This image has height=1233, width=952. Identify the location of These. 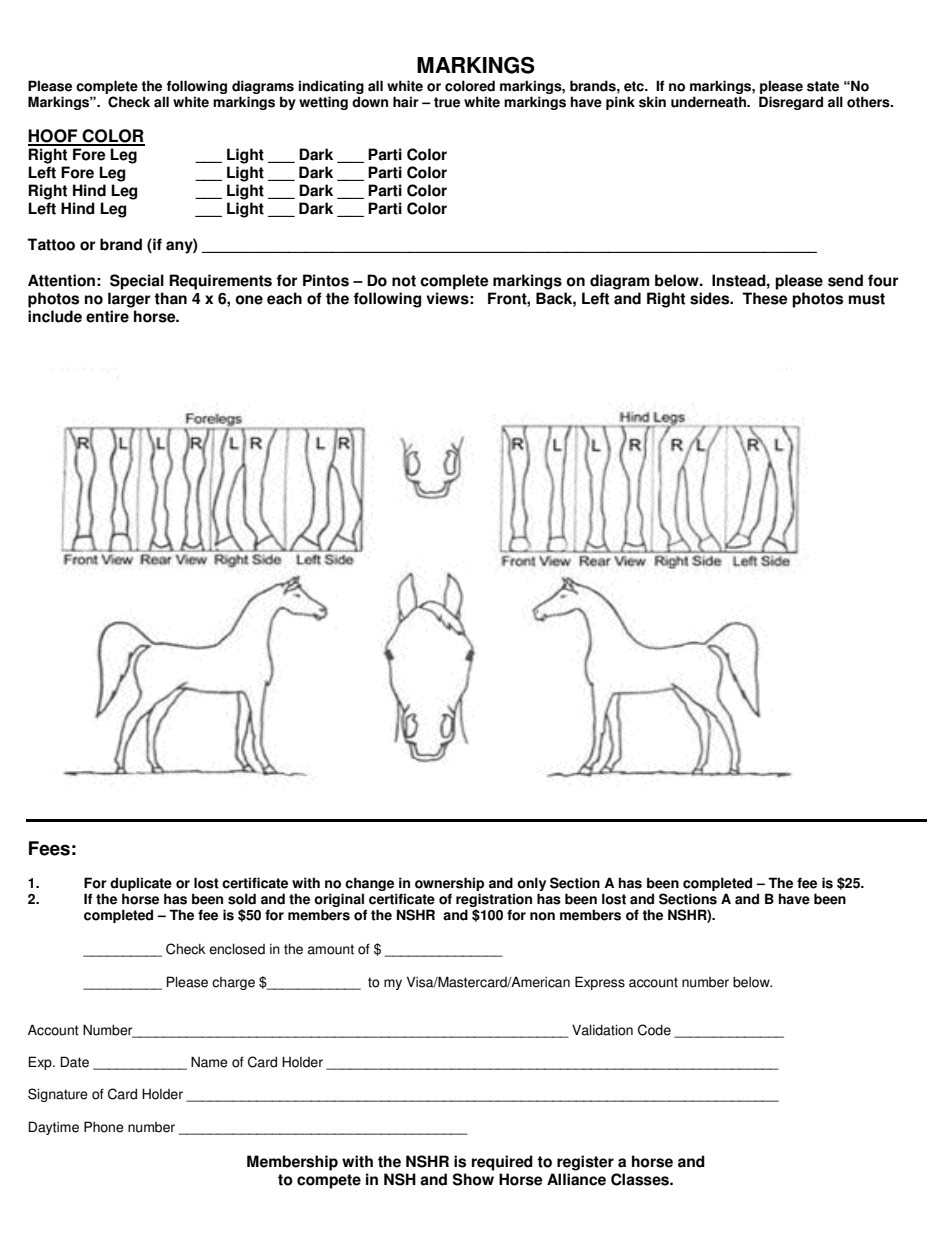
(765, 298).
